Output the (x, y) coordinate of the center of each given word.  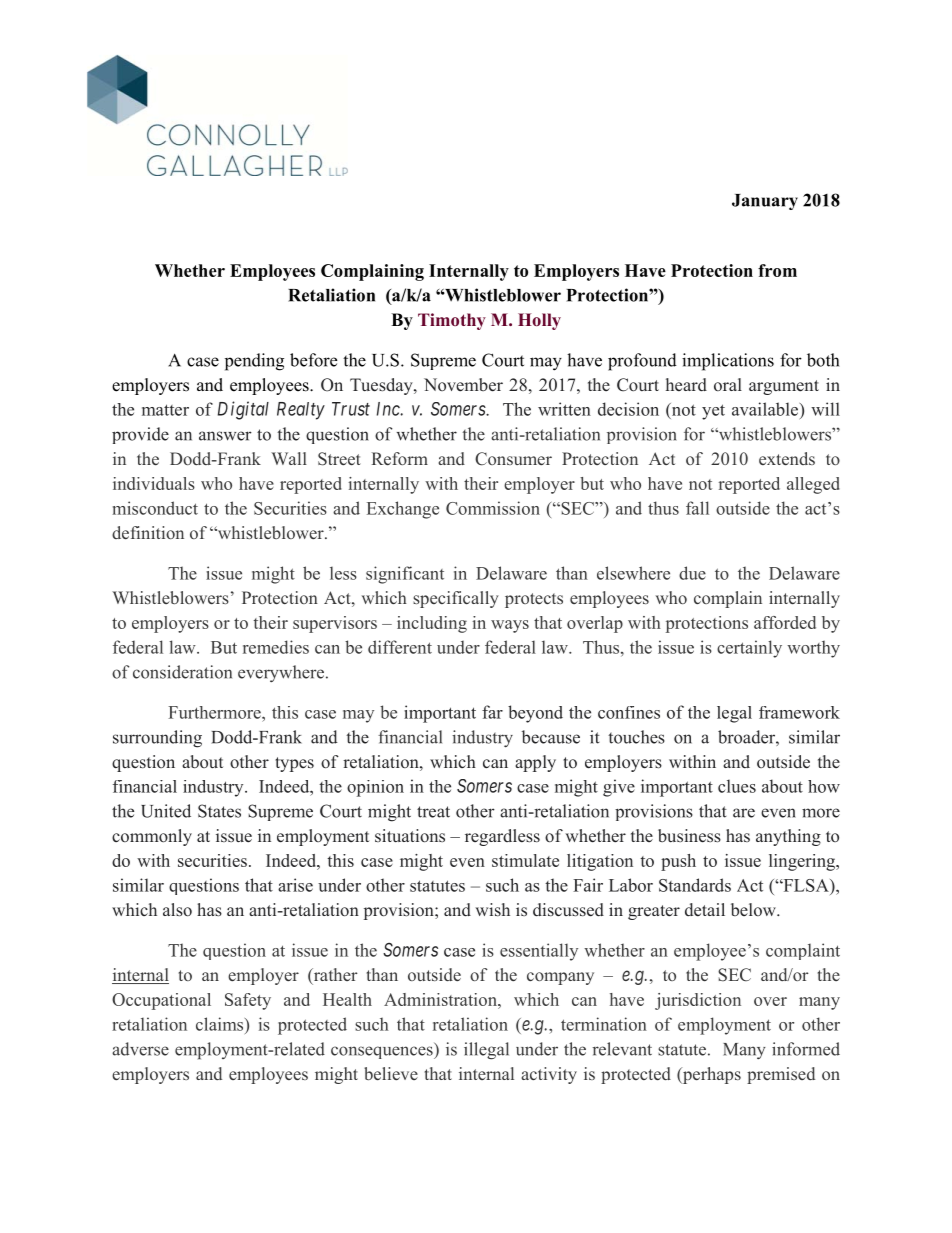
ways (510, 626)
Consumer (513, 459)
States (219, 811)
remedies (276, 647)
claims (221, 1024)
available (766, 409)
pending (254, 362)
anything (788, 837)
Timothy (452, 321)
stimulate (525, 860)
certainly (749, 649)
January (765, 202)
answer (225, 436)
